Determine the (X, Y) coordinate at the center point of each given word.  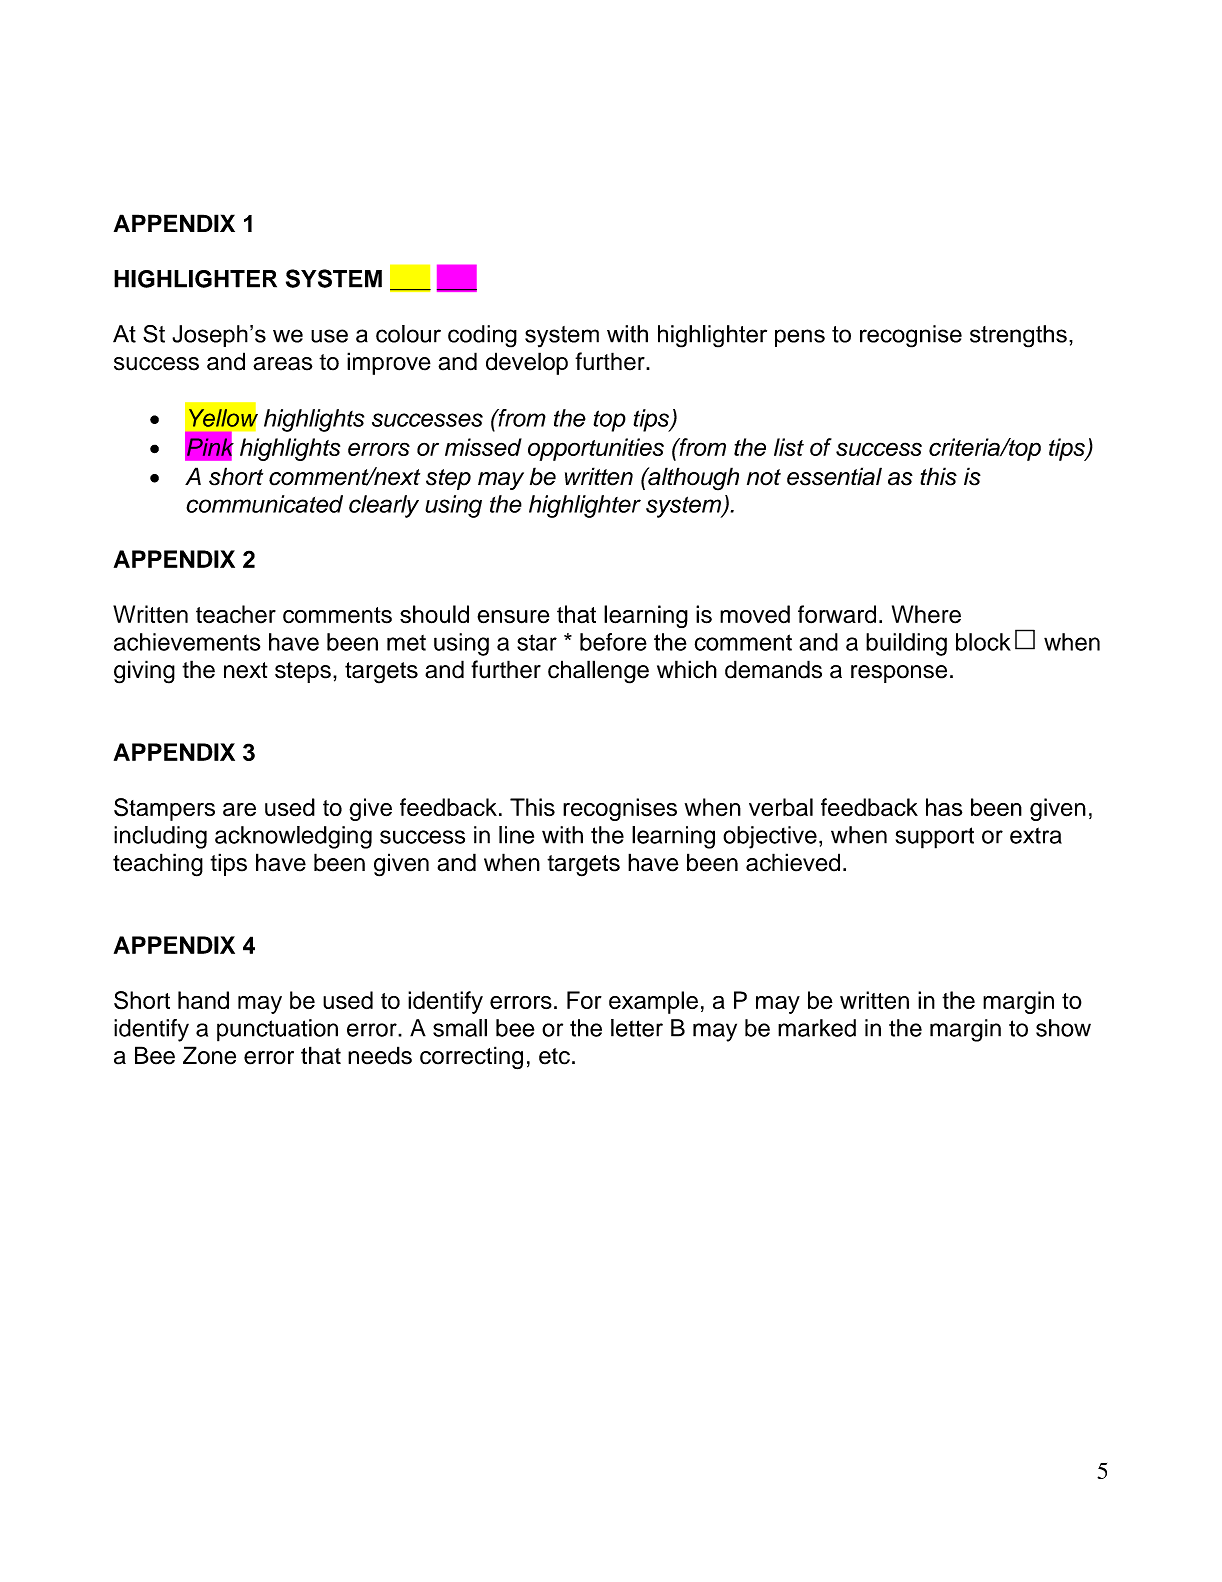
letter (637, 1028)
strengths (1018, 336)
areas (283, 364)
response (899, 674)
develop (527, 363)
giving (144, 672)
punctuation (277, 1030)
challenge (598, 672)
